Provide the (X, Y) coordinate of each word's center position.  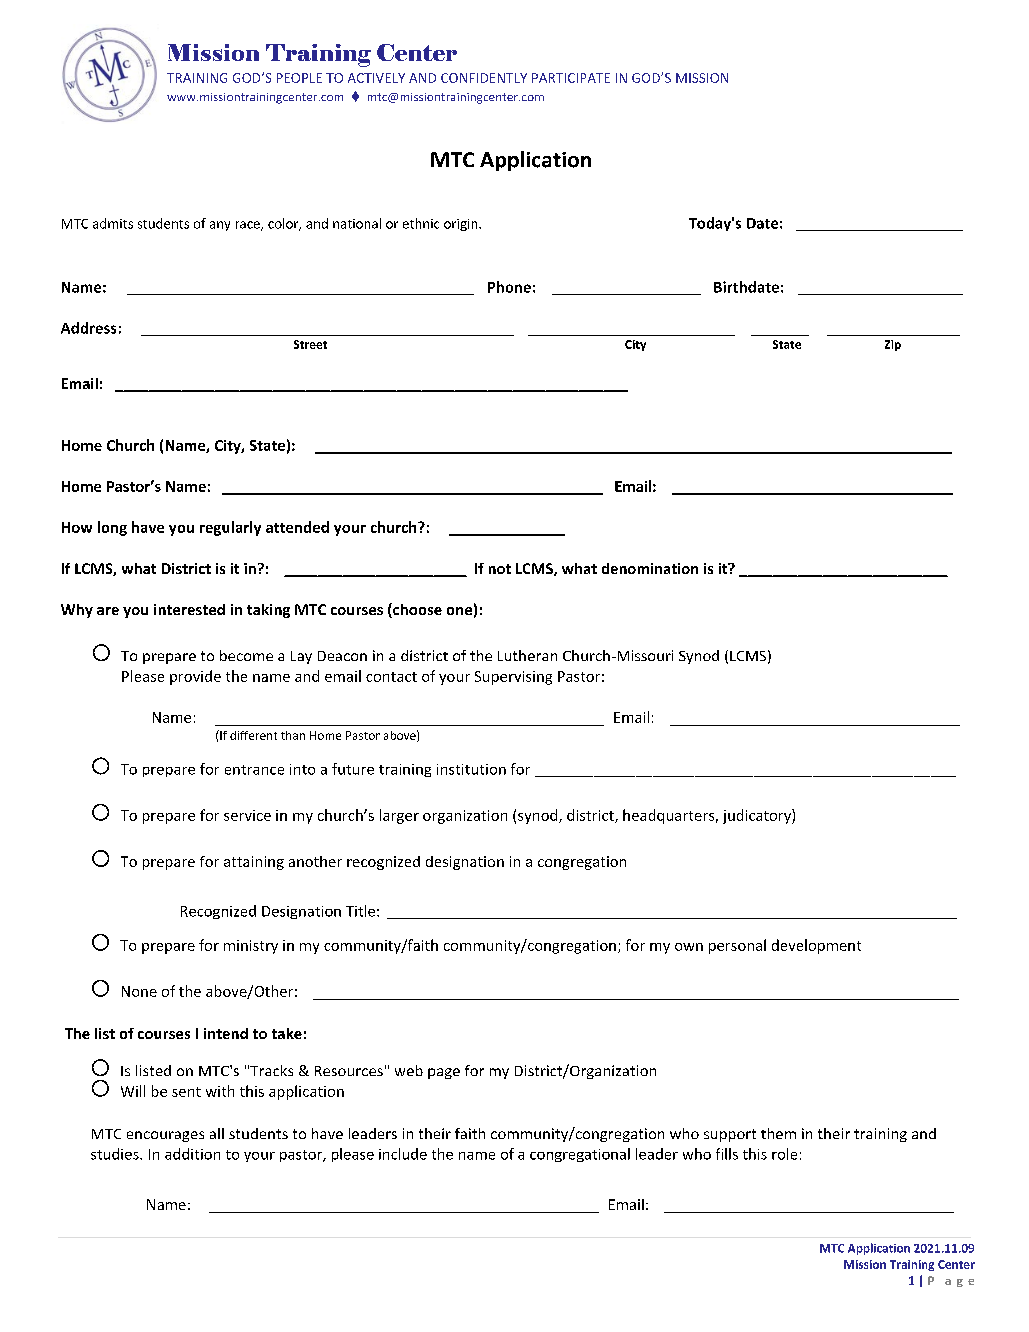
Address (88, 328)
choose (416, 610)
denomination (650, 568)
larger (399, 816)
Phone (509, 287)
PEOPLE (299, 78)
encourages (165, 1136)
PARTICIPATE (571, 78)
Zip (893, 345)
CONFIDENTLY (484, 78)
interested (189, 609)
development (816, 946)
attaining (254, 863)
